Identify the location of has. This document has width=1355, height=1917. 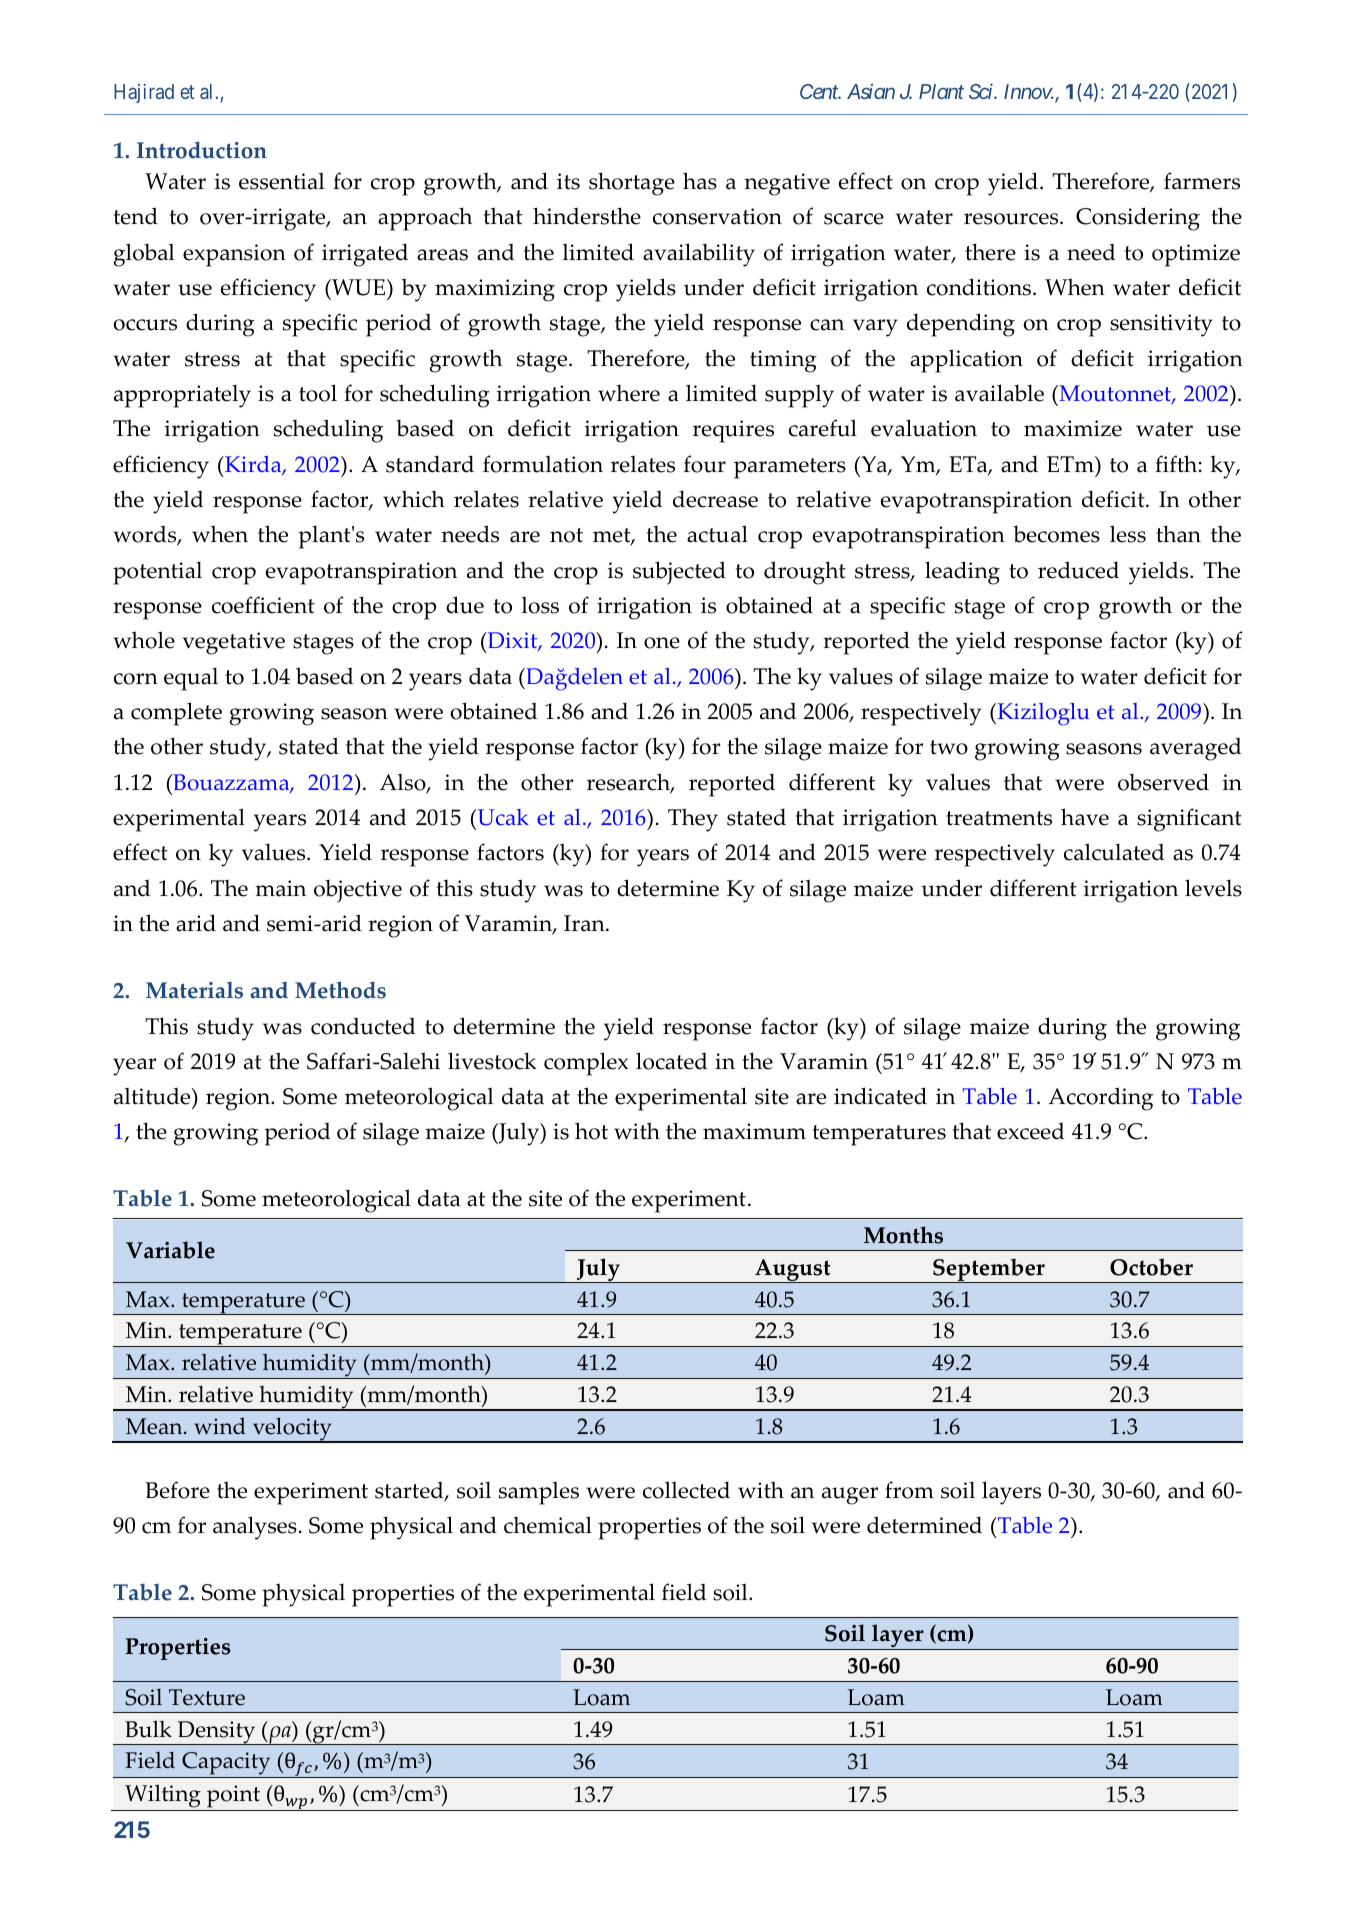
(700, 181).
